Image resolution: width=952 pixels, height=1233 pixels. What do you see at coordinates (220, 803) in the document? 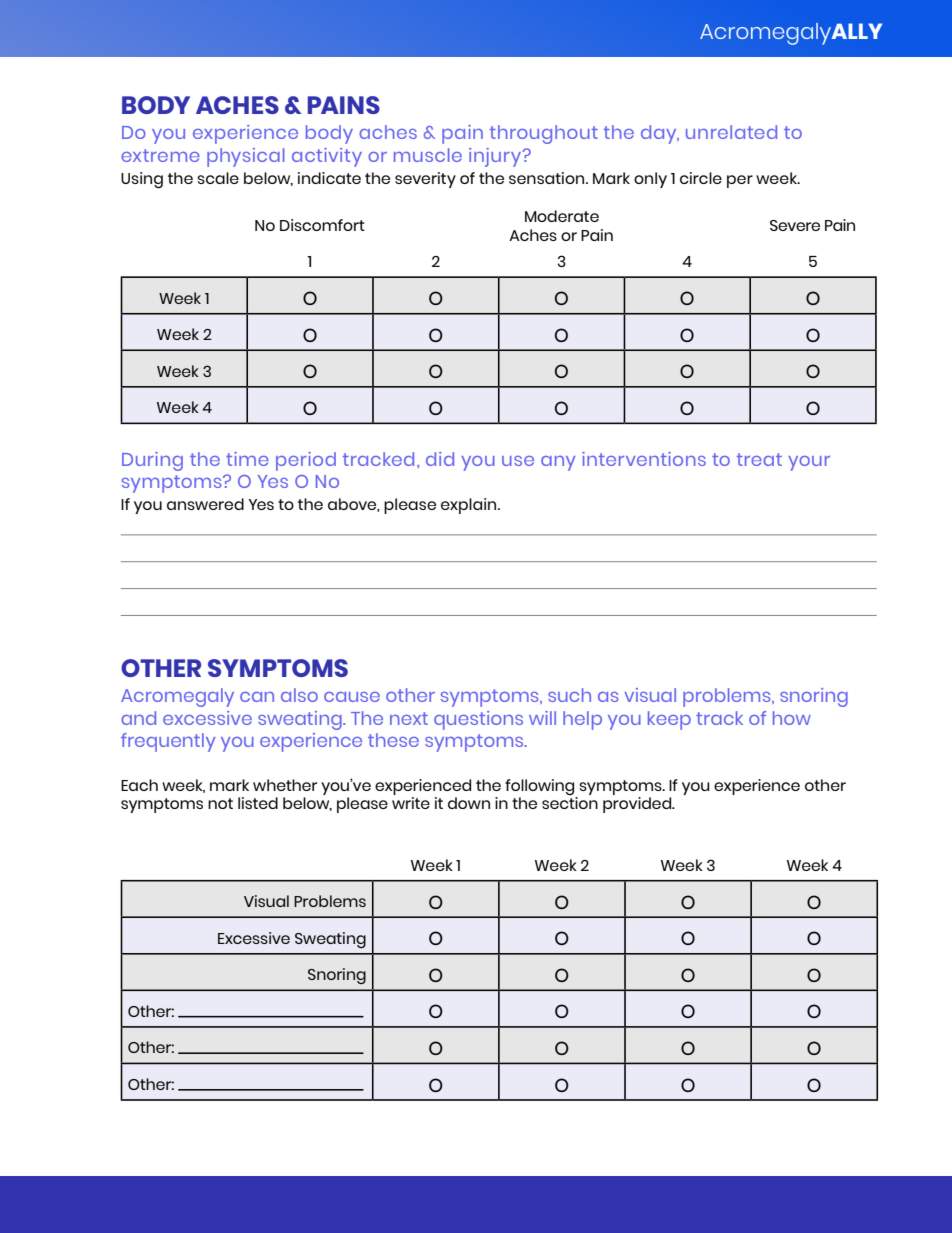
I see `not` at bounding box center [220, 803].
